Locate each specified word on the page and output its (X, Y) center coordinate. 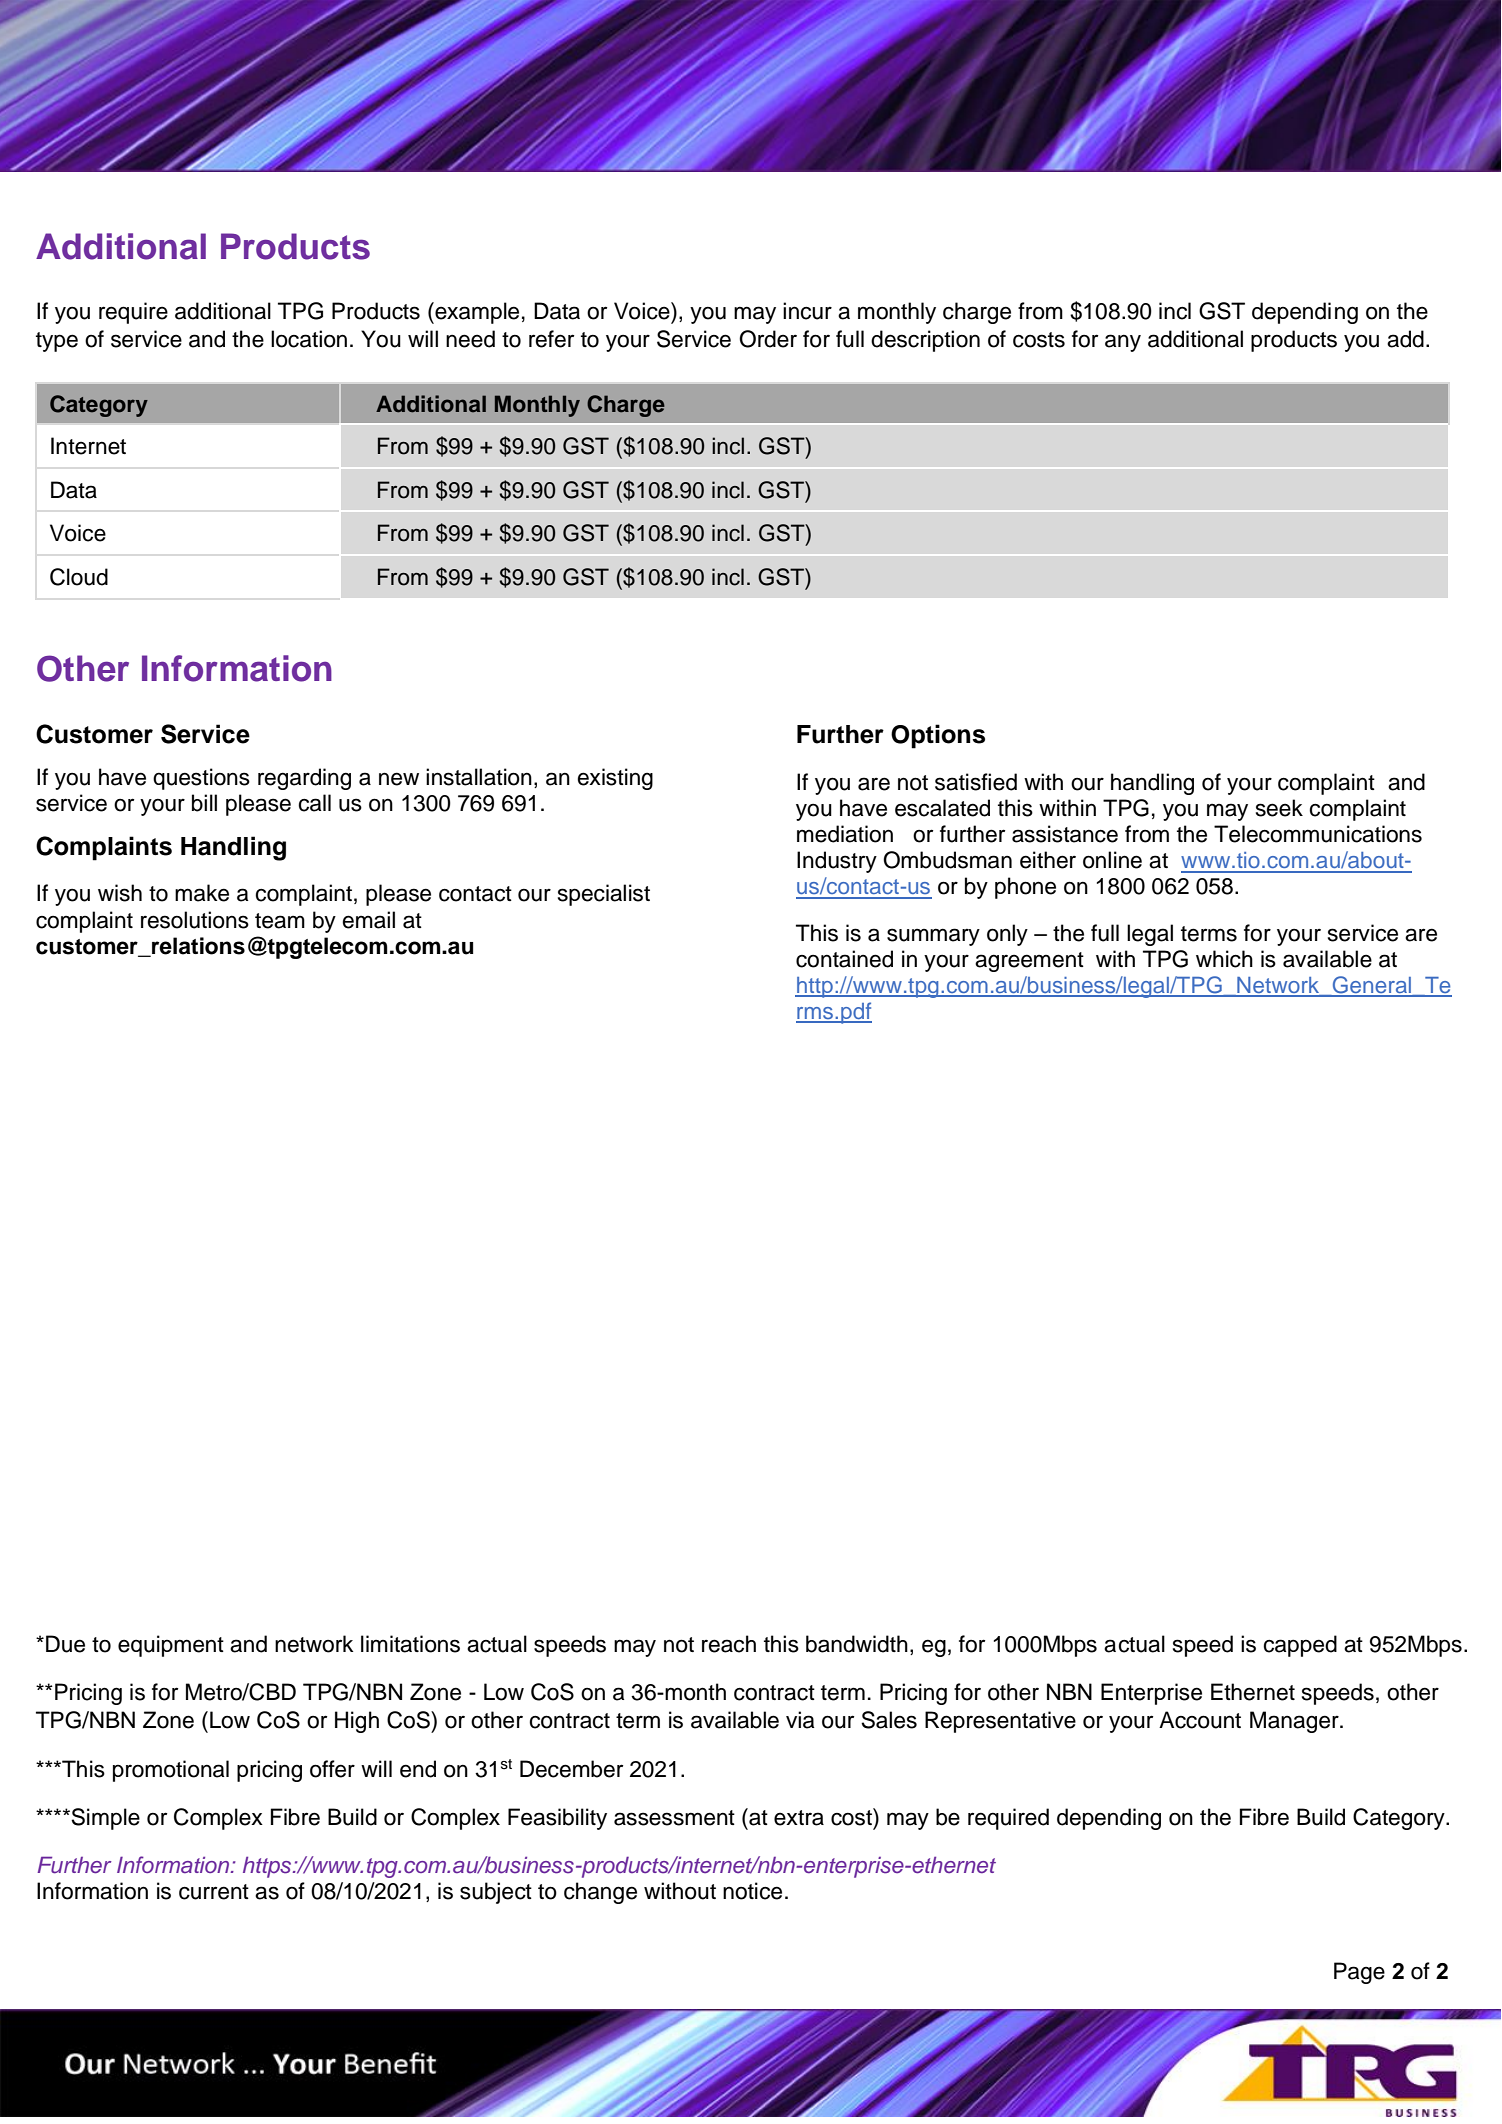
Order (768, 339)
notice (752, 1891)
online (1112, 860)
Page (1359, 1973)
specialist (604, 895)
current (214, 1892)
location (309, 339)
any (1123, 343)
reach (729, 1644)
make (202, 893)
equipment (171, 1646)
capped (1300, 1646)
